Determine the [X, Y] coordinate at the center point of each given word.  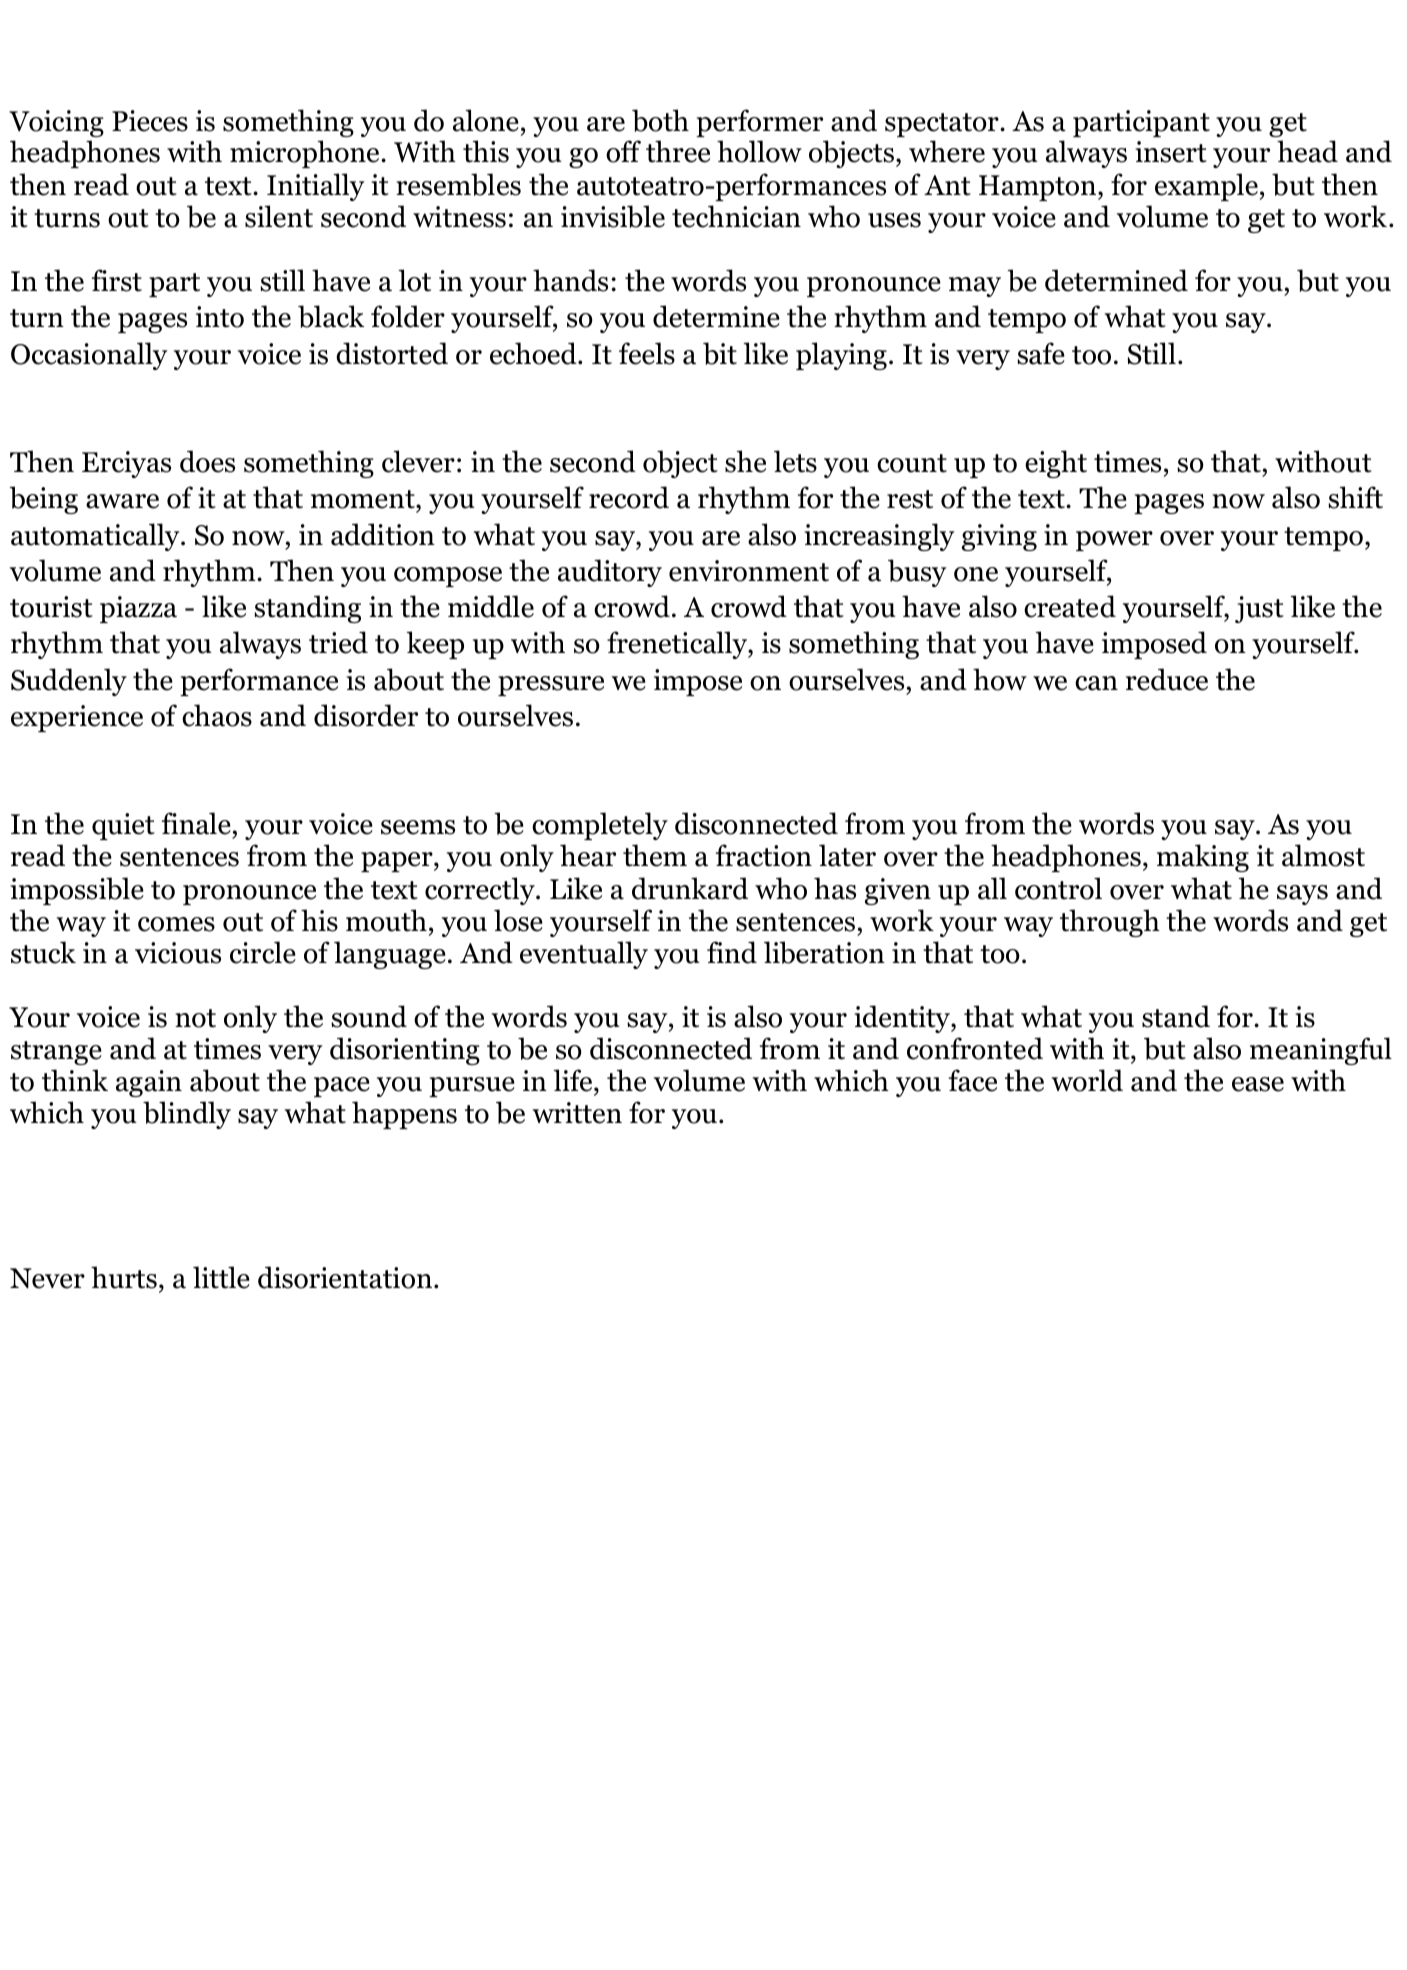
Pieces [150, 121]
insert [1171, 152]
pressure [551, 686]
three [678, 151]
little [221, 1277]
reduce [1167, 679]
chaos [217, 715]
